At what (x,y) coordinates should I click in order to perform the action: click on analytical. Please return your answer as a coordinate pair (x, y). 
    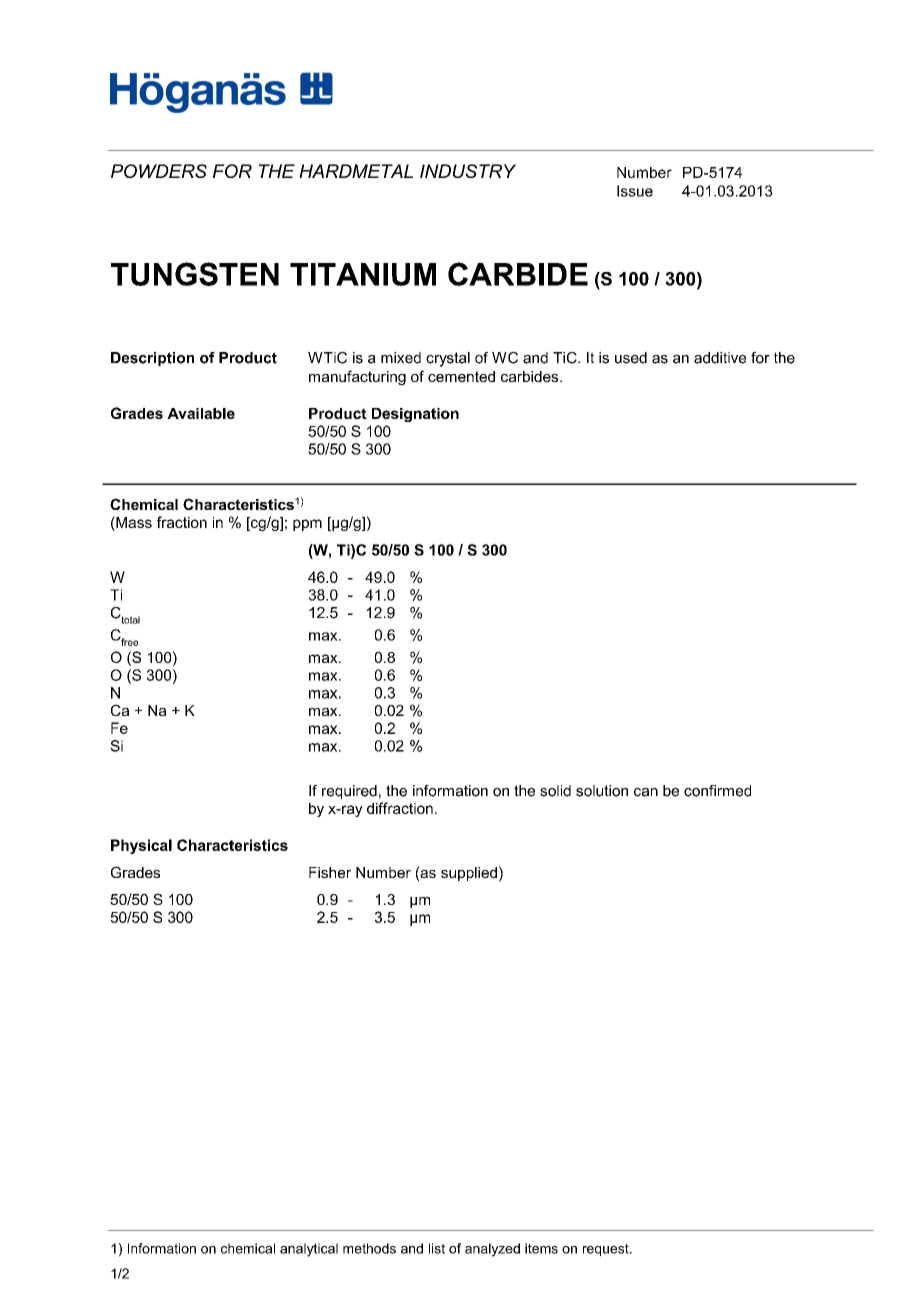
    Looking at the image, I should click on (309, 1250).
